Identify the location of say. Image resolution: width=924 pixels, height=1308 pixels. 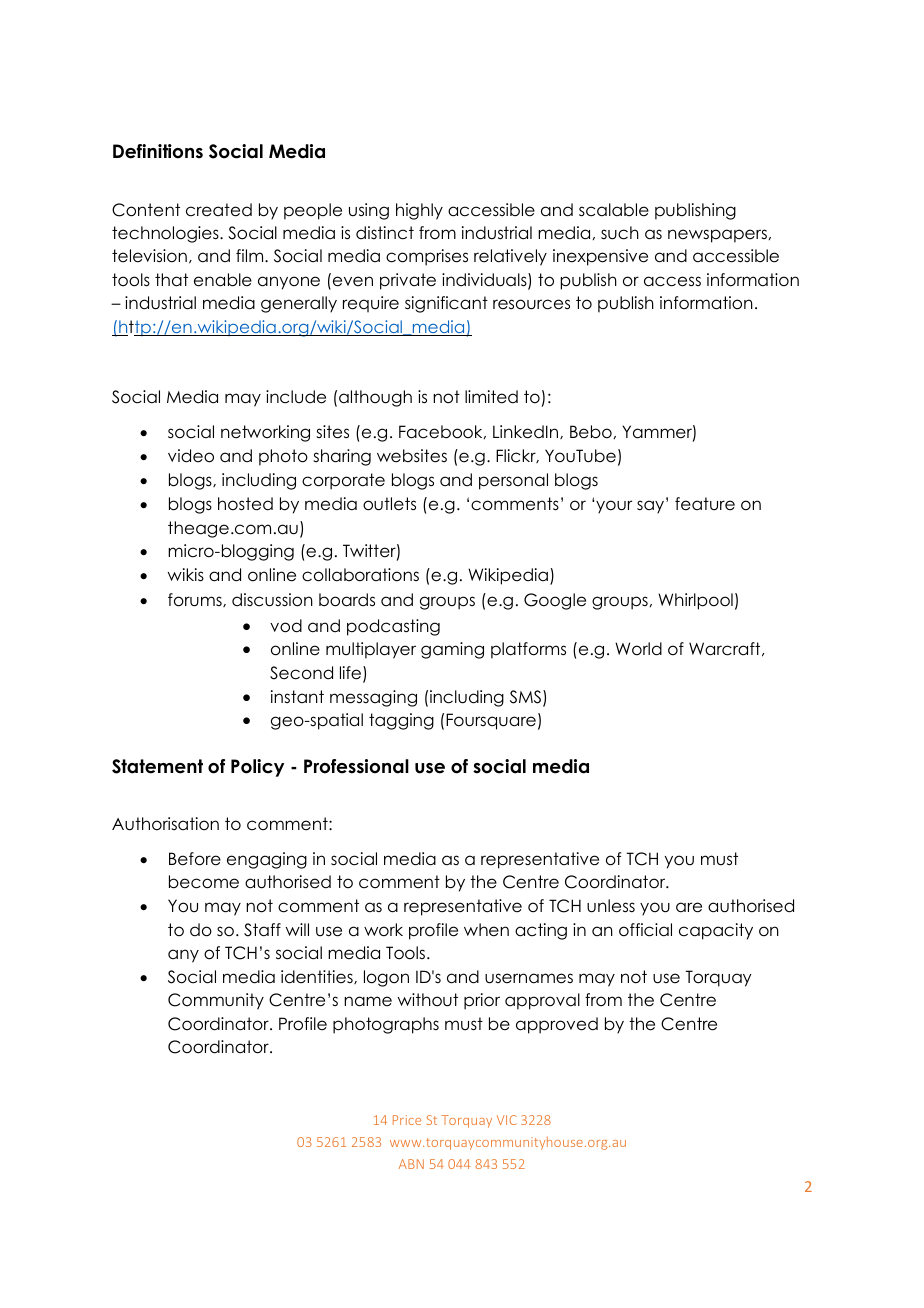
(652, 506).
